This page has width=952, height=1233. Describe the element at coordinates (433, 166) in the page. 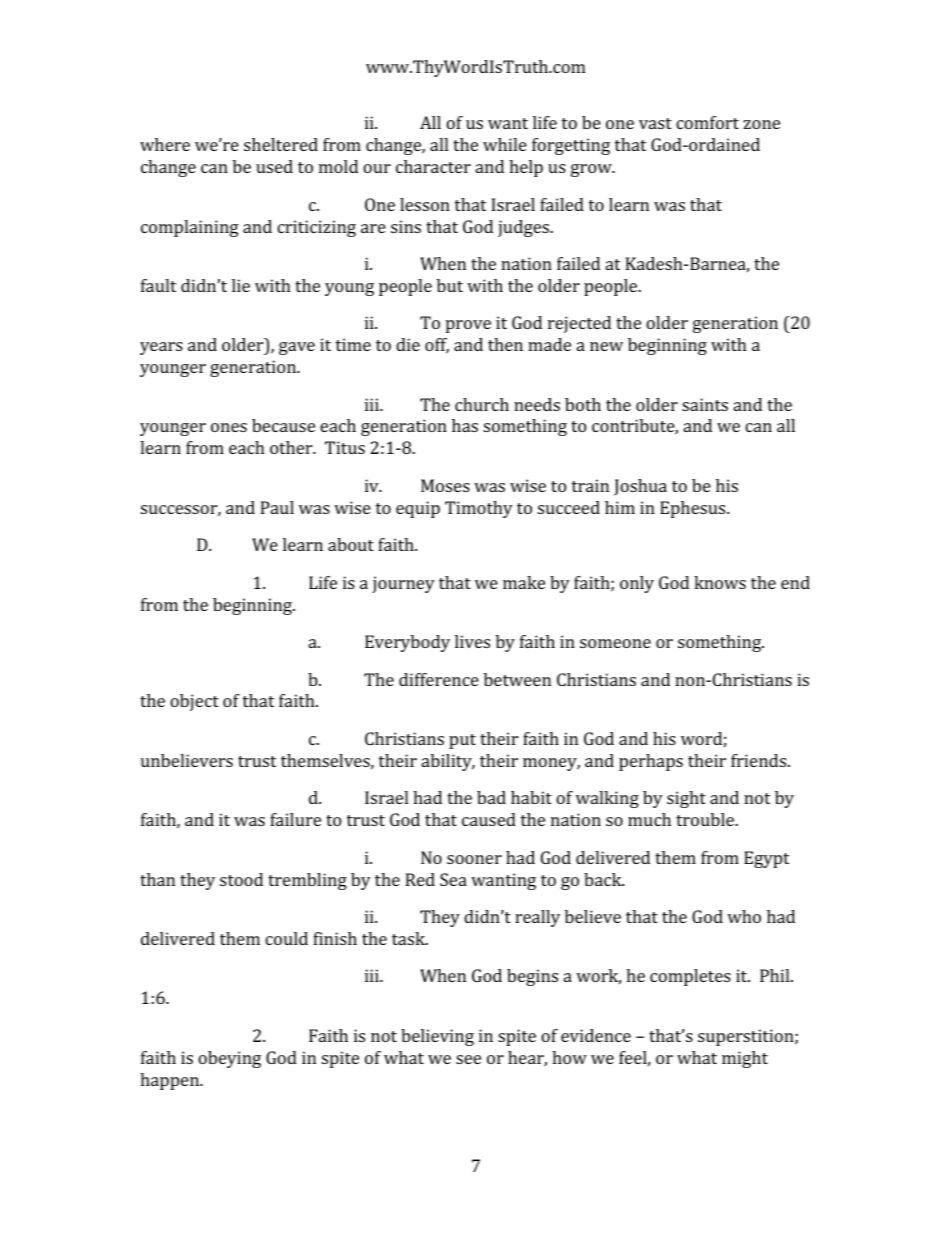

I see `character` at that location.
